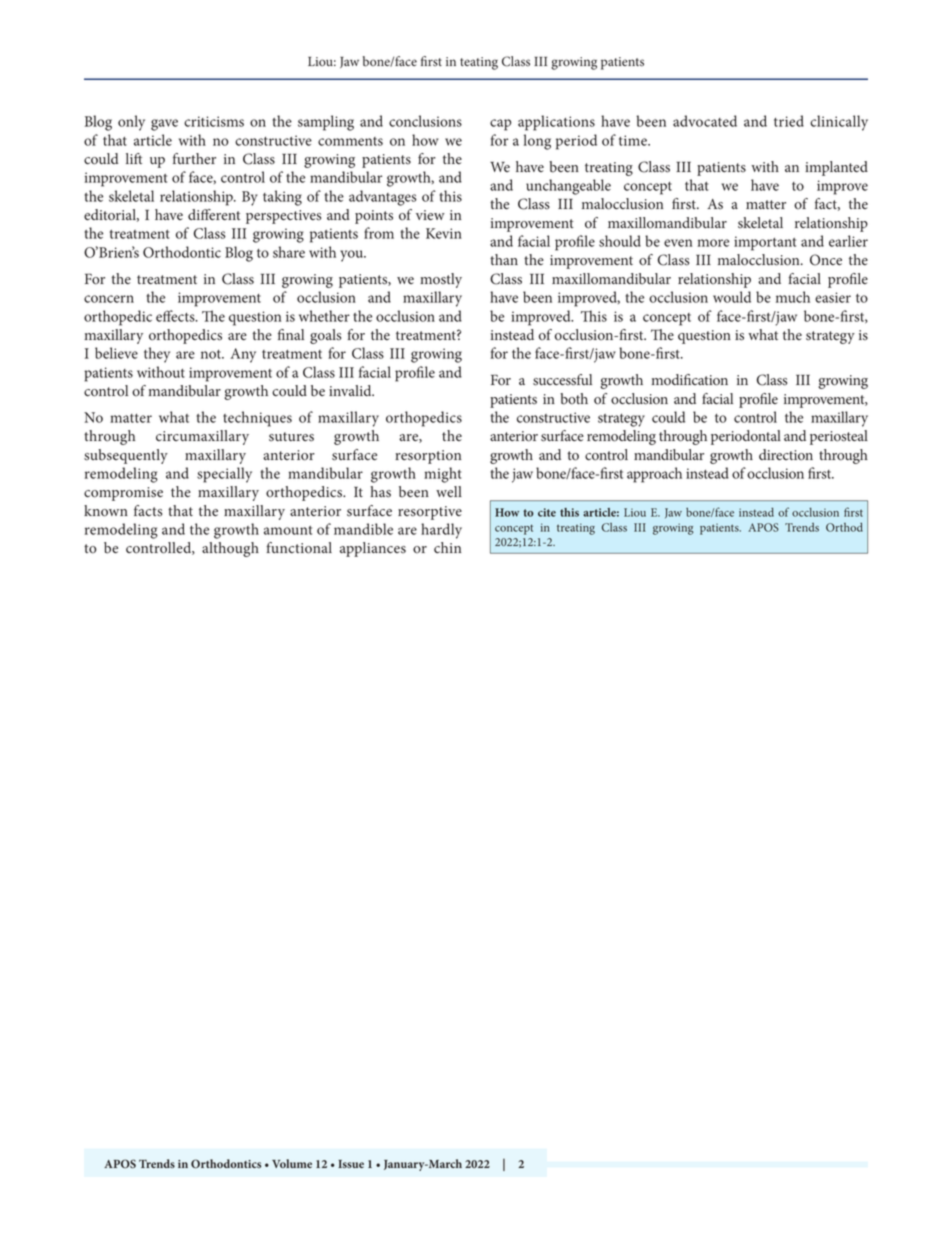  Describe the element at coordinates (257, 419) in the document. I see `techniques` at that location.
